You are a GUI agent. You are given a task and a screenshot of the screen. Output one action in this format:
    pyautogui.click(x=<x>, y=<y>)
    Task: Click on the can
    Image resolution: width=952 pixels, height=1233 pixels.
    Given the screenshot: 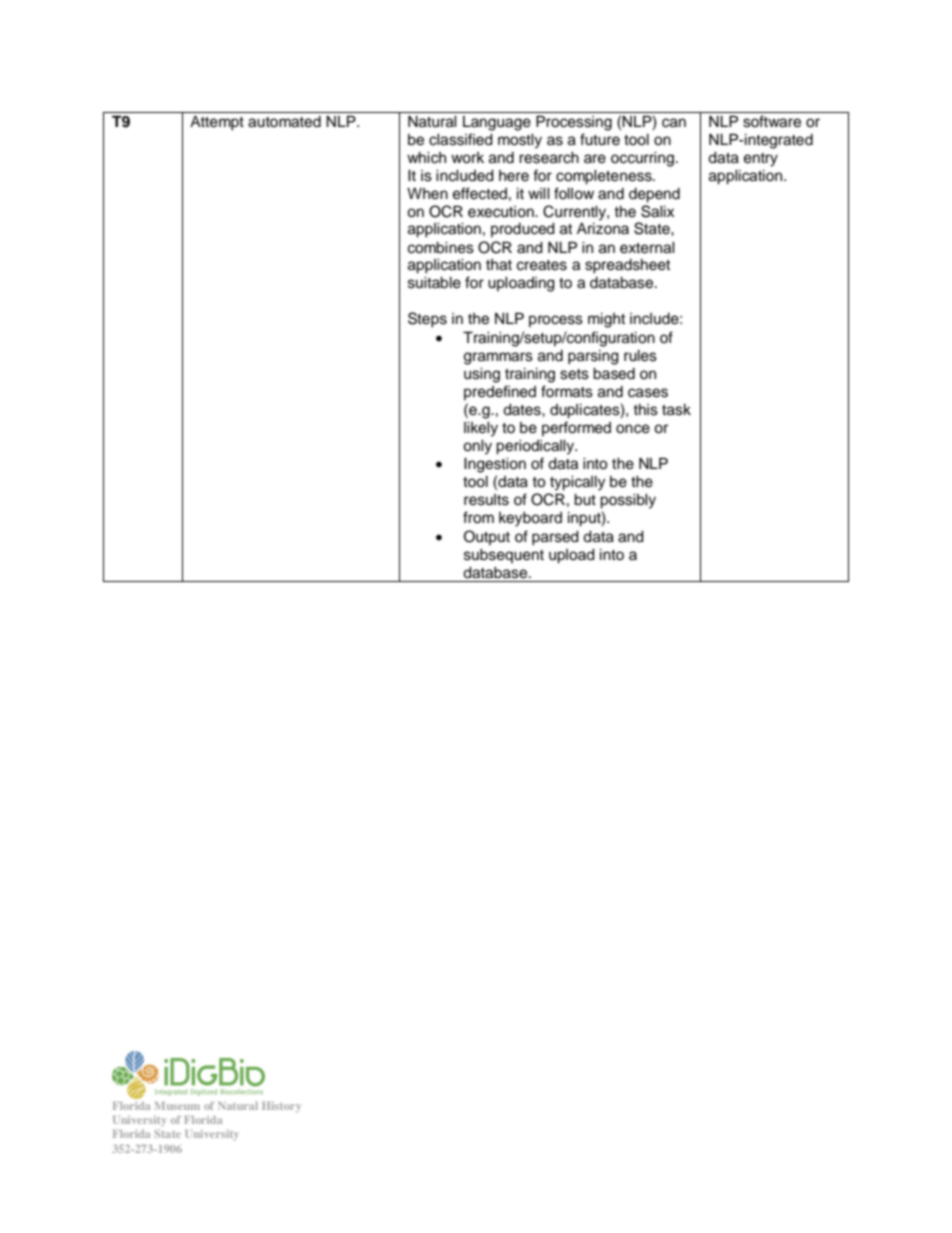 What is the action you would take?
    pyautogui.click(x=674, y=123)
